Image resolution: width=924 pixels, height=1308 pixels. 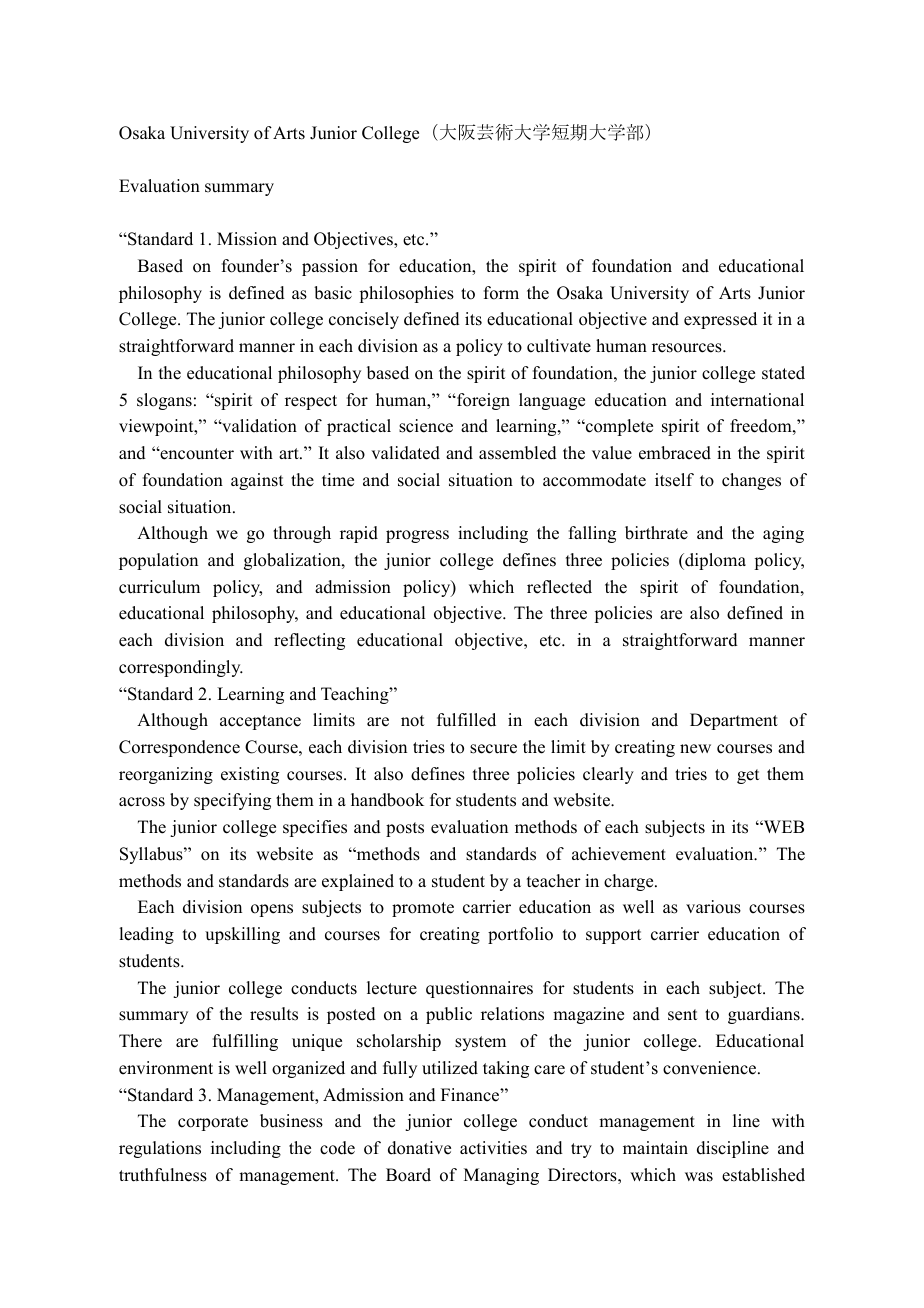 What do you see at coordinates (493, 1148) in the screenshot?
I see `activities` at bounding box center [493, 1148].
